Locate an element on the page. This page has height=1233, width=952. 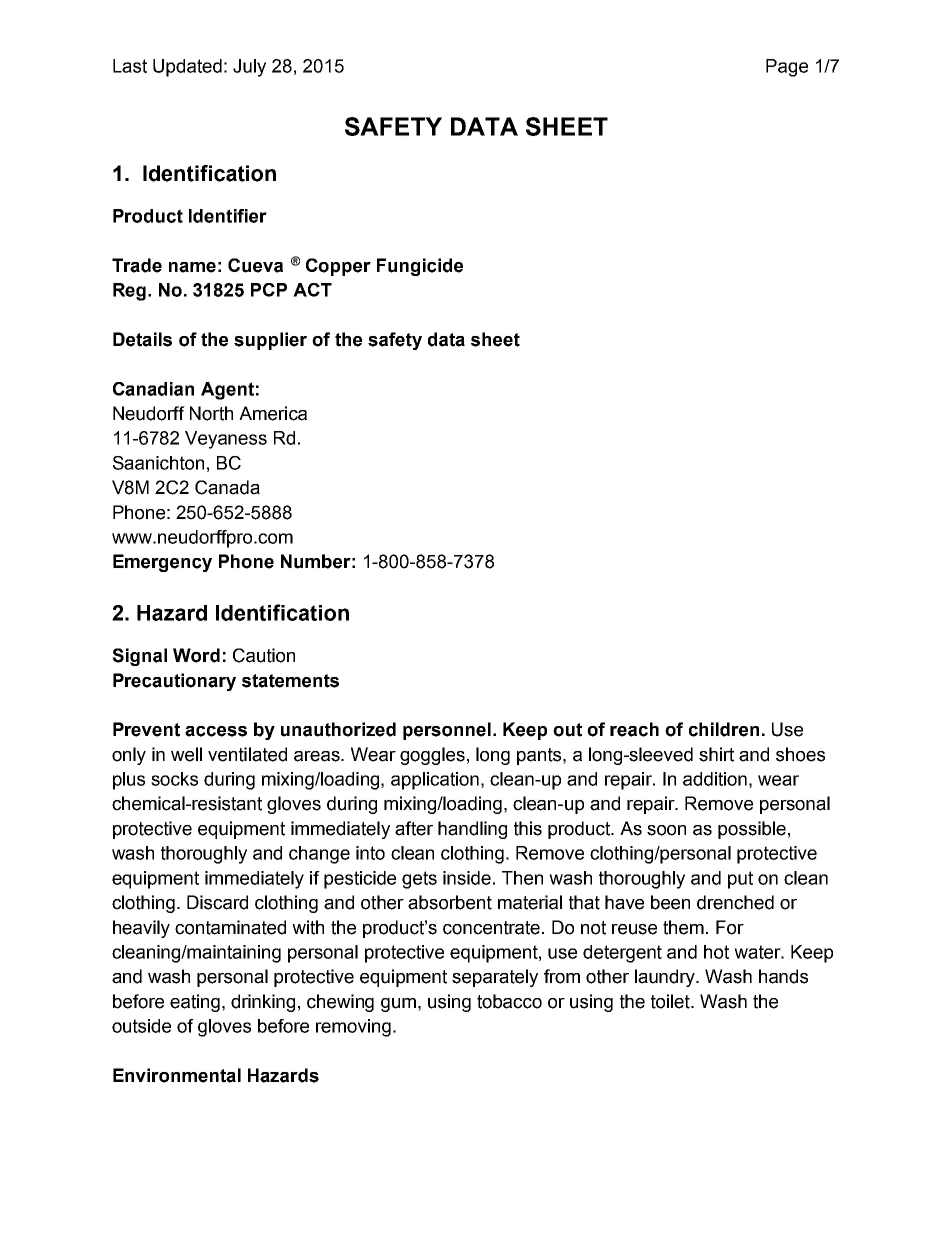
children is located at coordinates (724, 729).
